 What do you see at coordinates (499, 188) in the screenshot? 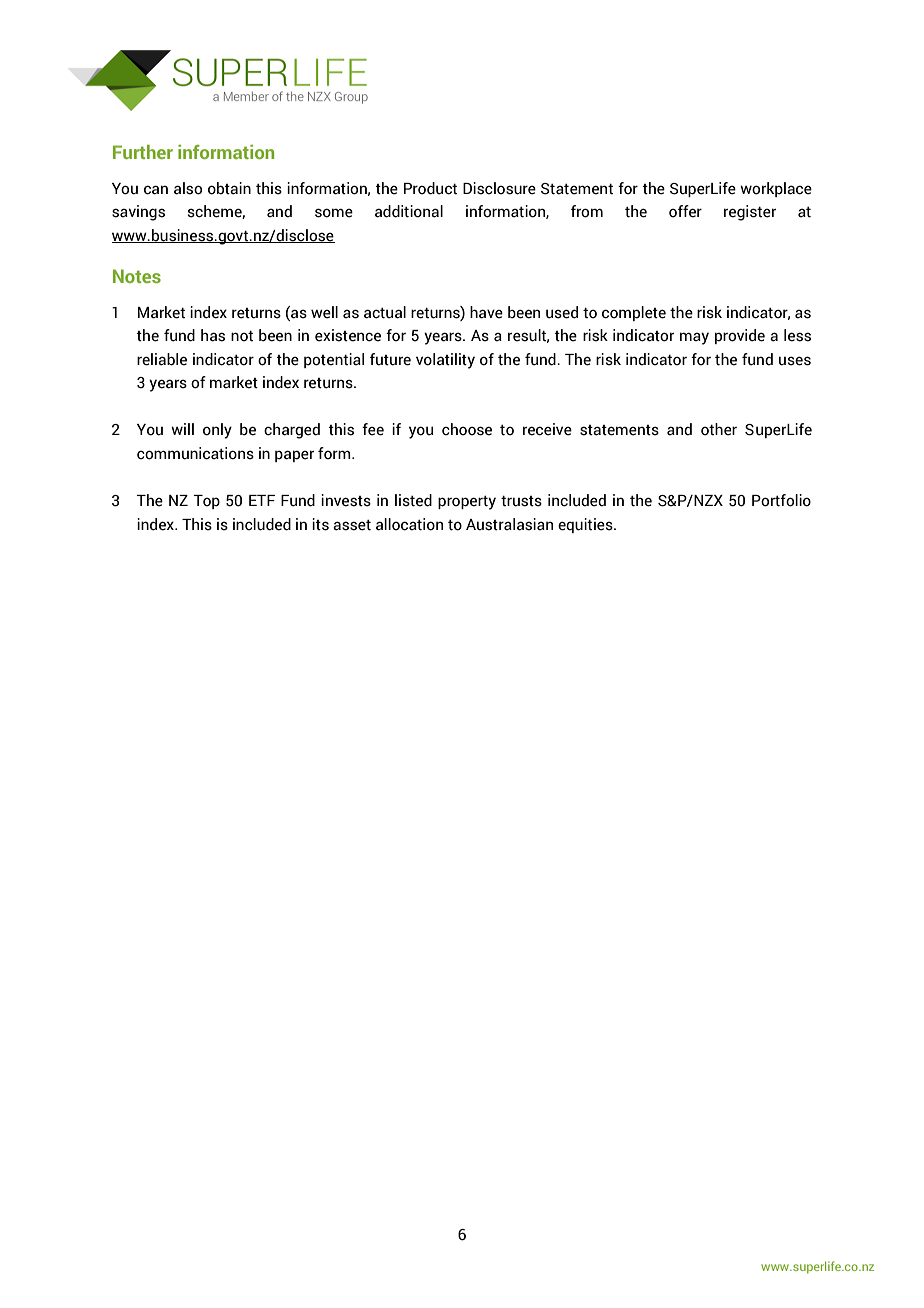
I see `Disclosure` at bounding box center [499, 188].
